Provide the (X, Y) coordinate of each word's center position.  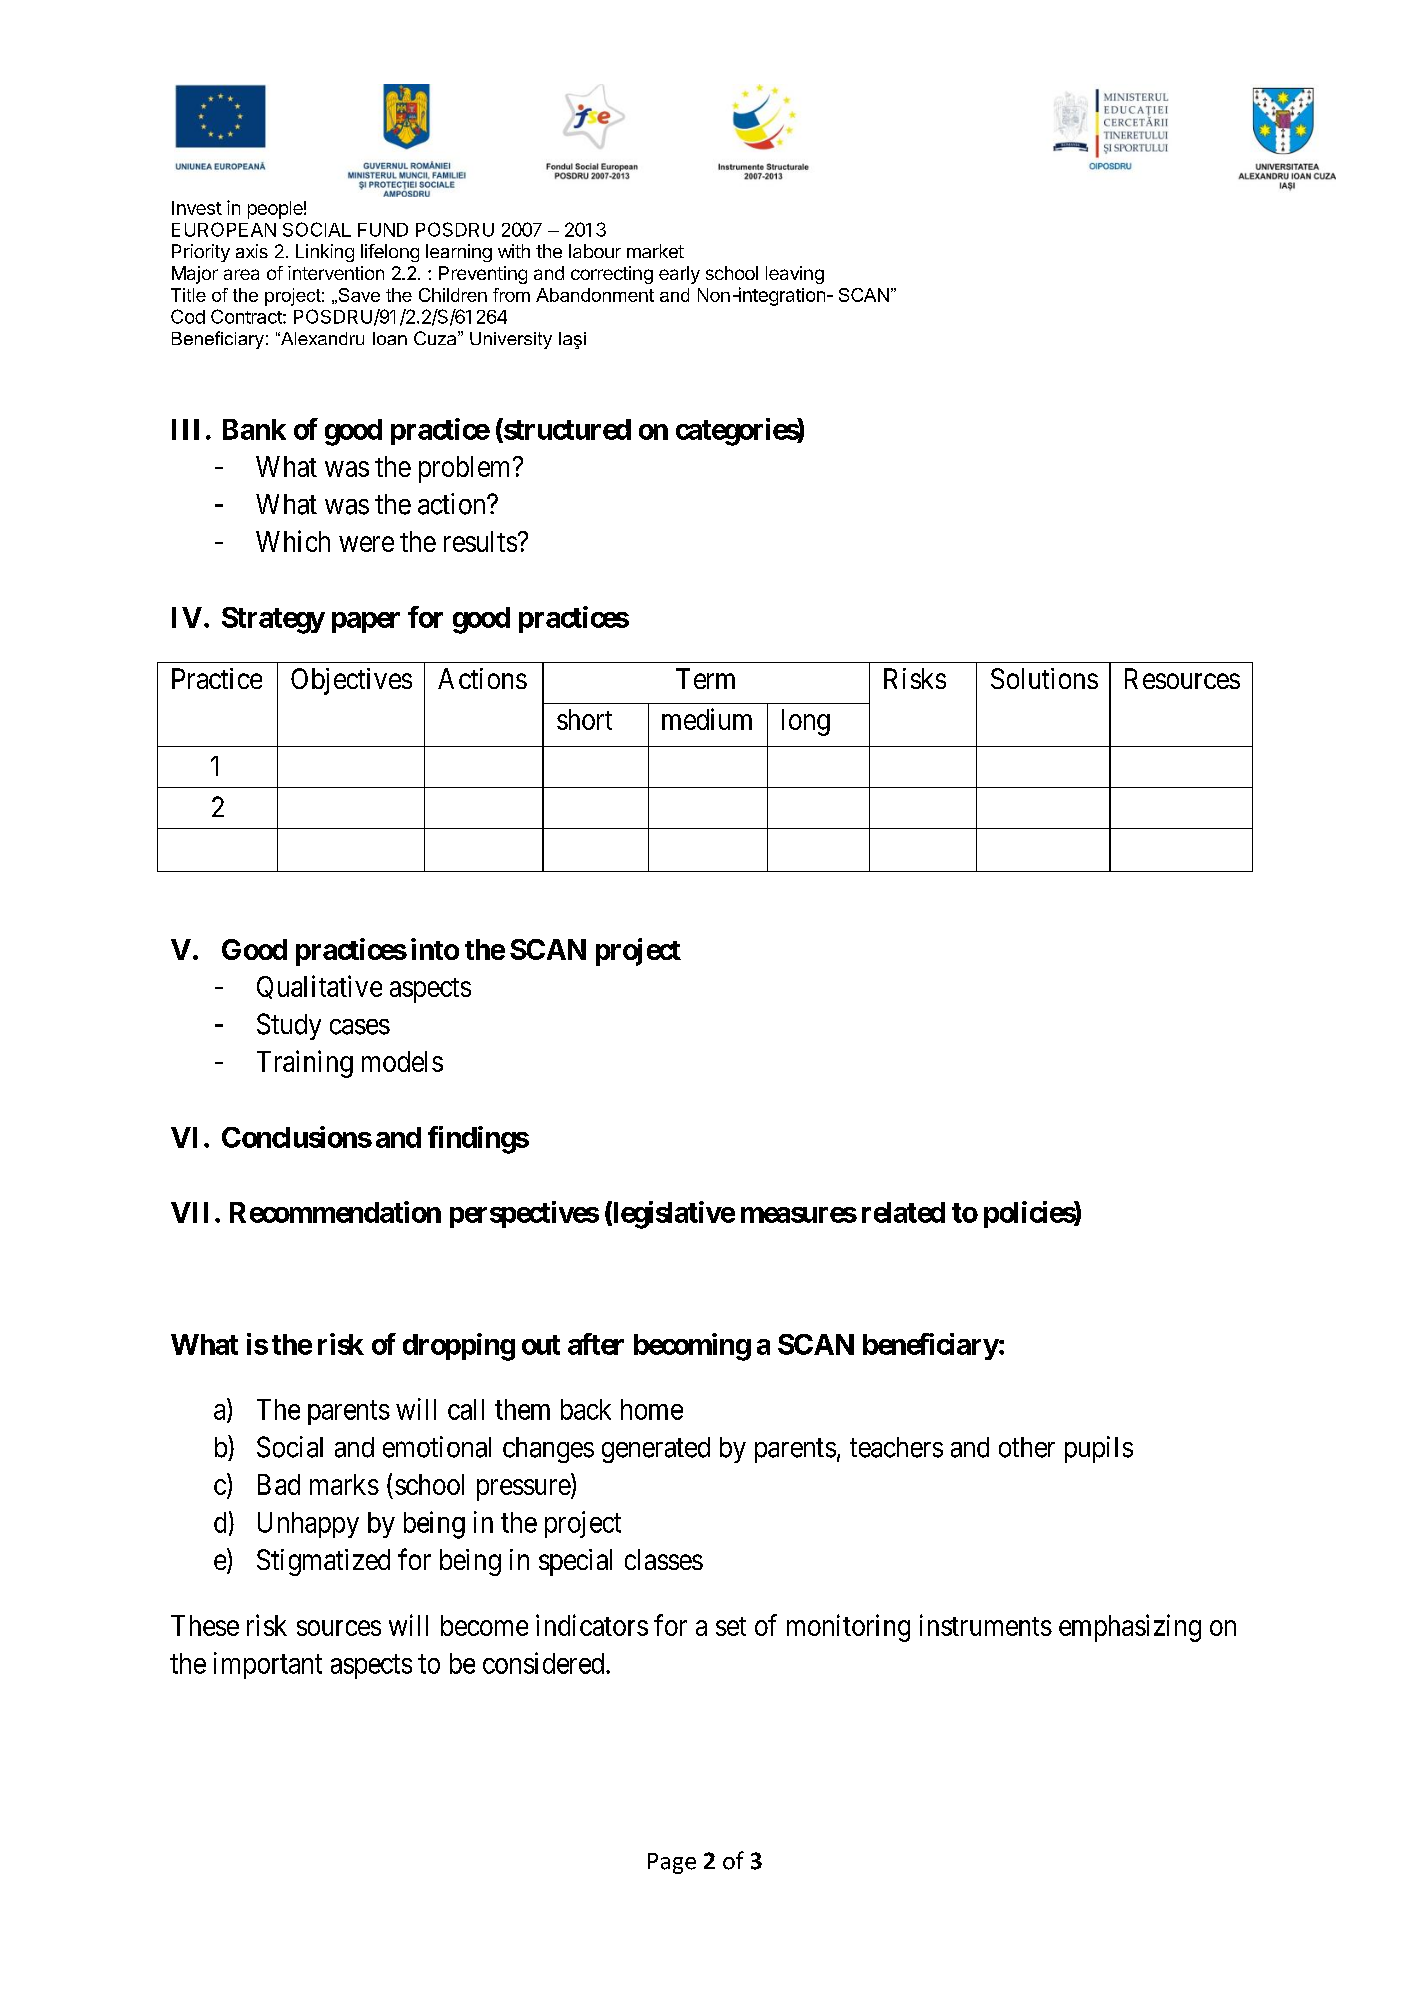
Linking (325, 253)
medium (707, 719)
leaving (795, 275)
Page (672, 1863)
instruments (986, 1625)
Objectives (351, 681)
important (268, 1665)
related (903, 1212)
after (596, 1344)
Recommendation (335, 1212)
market (655, 251)
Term (705, 678)
